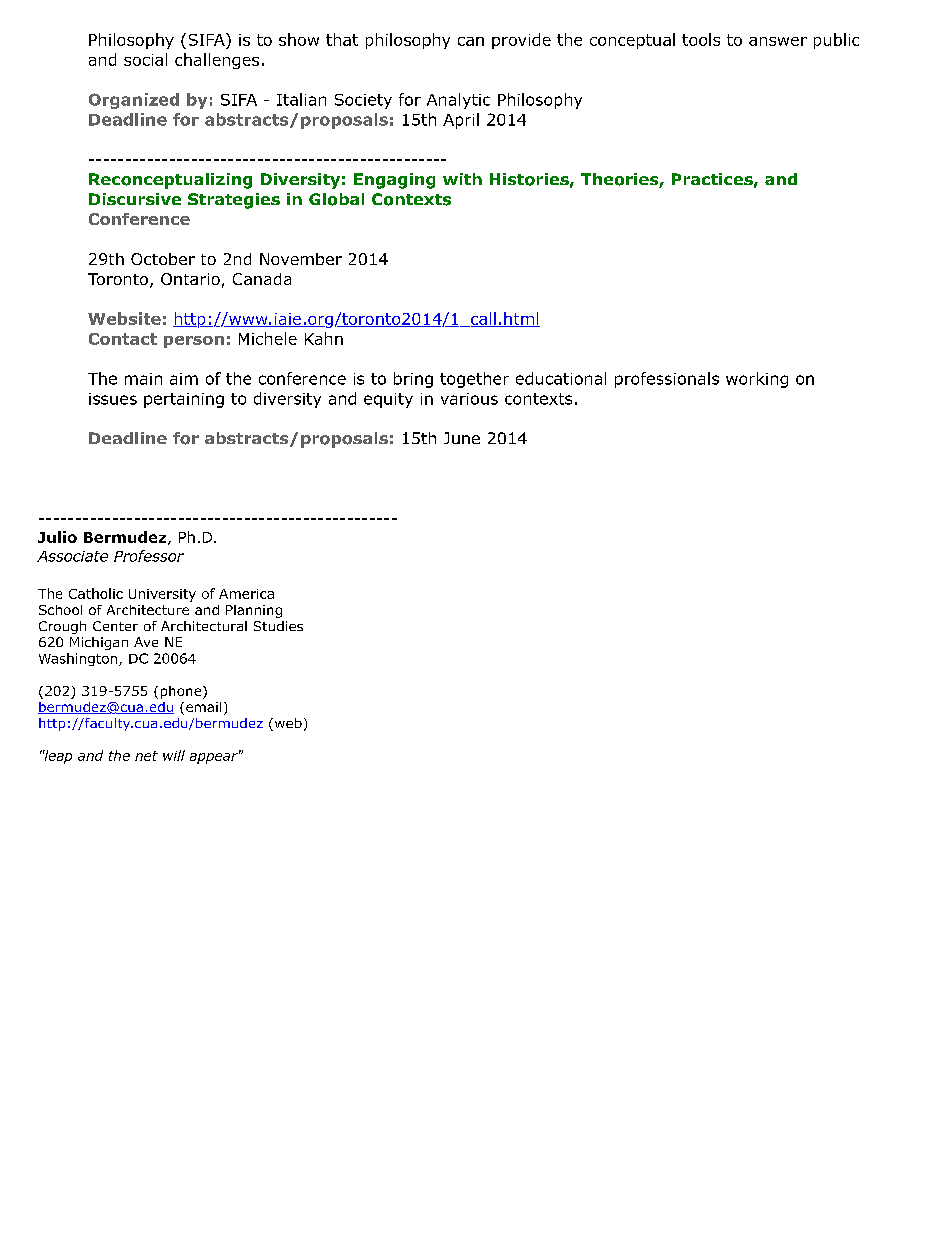  I want to click on Contact, so click(123, 339).
